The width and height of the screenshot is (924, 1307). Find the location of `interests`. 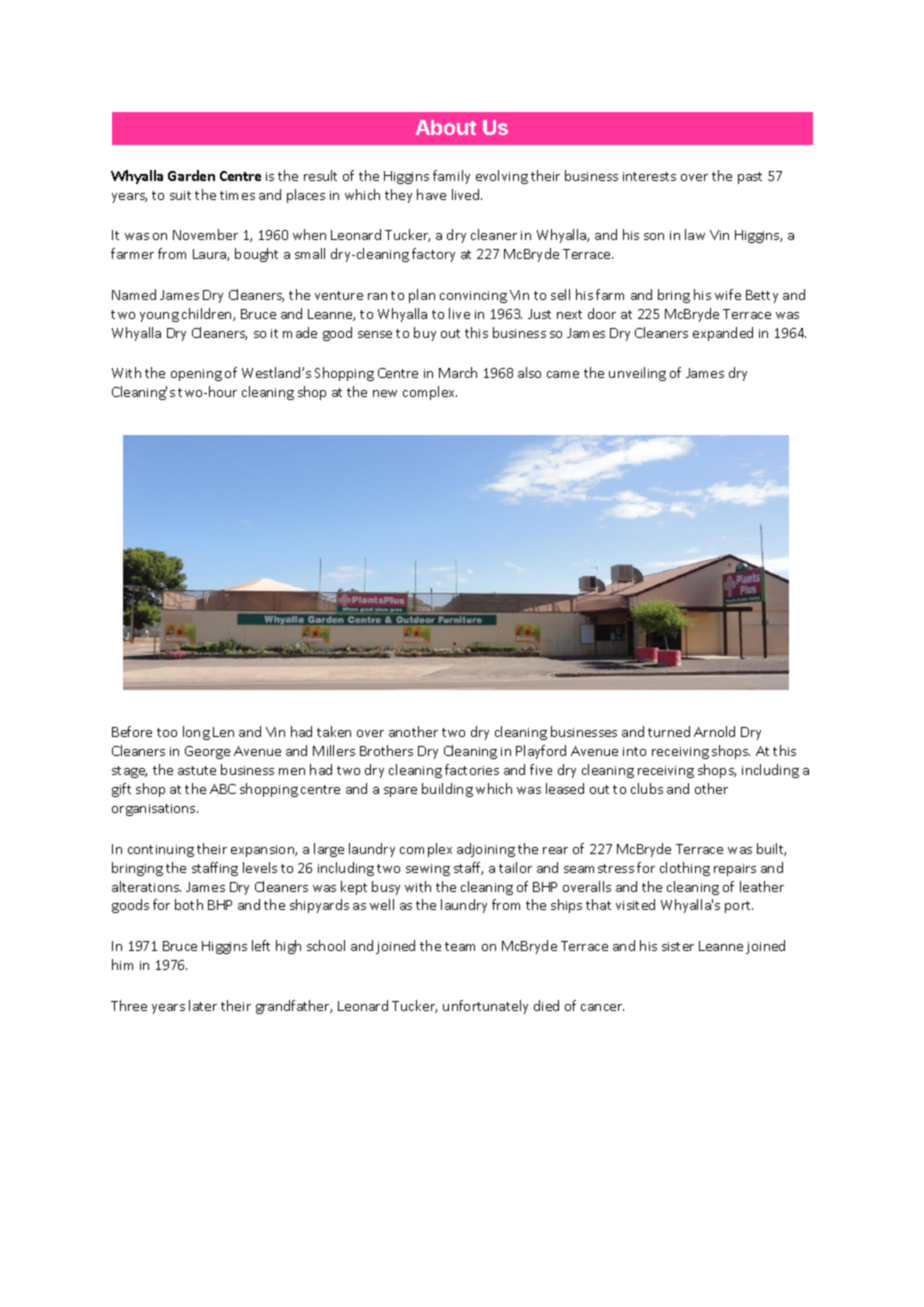

interests is located at coordinates (649, 176).
